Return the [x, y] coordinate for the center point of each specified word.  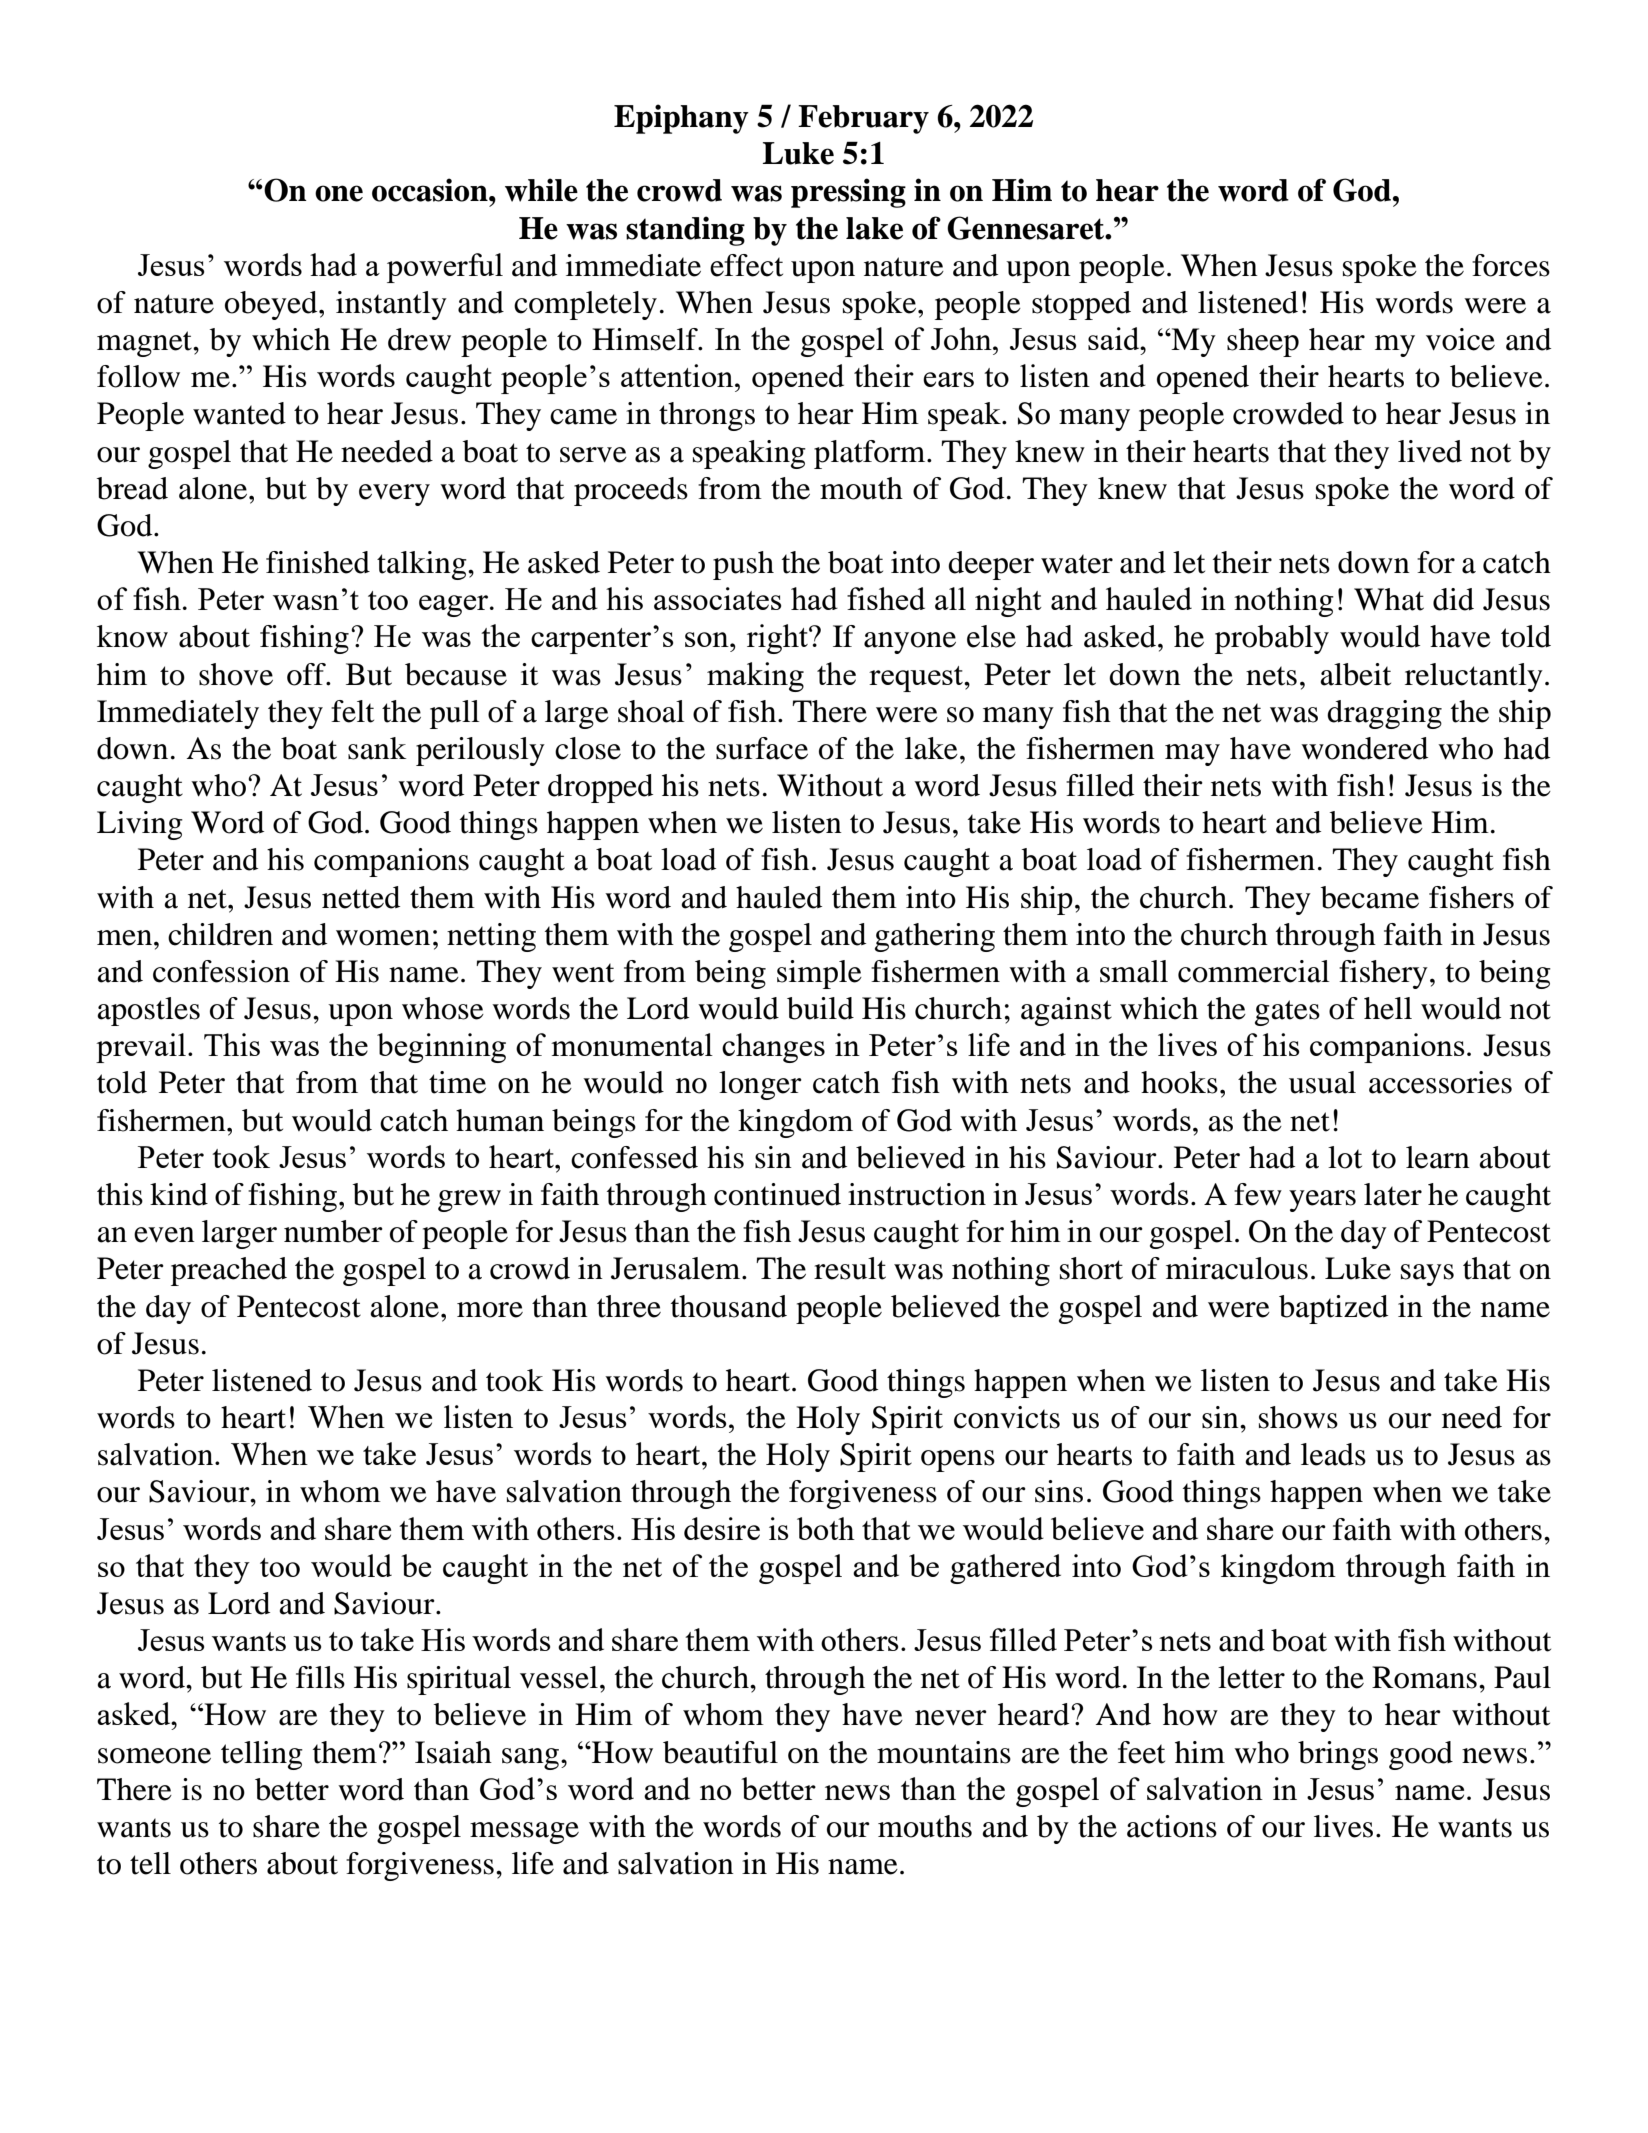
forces [1511, 265]
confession [221, 971]
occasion [431, 190]
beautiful [720, 1752]
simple [819, 974]
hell [1388, 1008]
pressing [848, 193]
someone [154, 1756]
